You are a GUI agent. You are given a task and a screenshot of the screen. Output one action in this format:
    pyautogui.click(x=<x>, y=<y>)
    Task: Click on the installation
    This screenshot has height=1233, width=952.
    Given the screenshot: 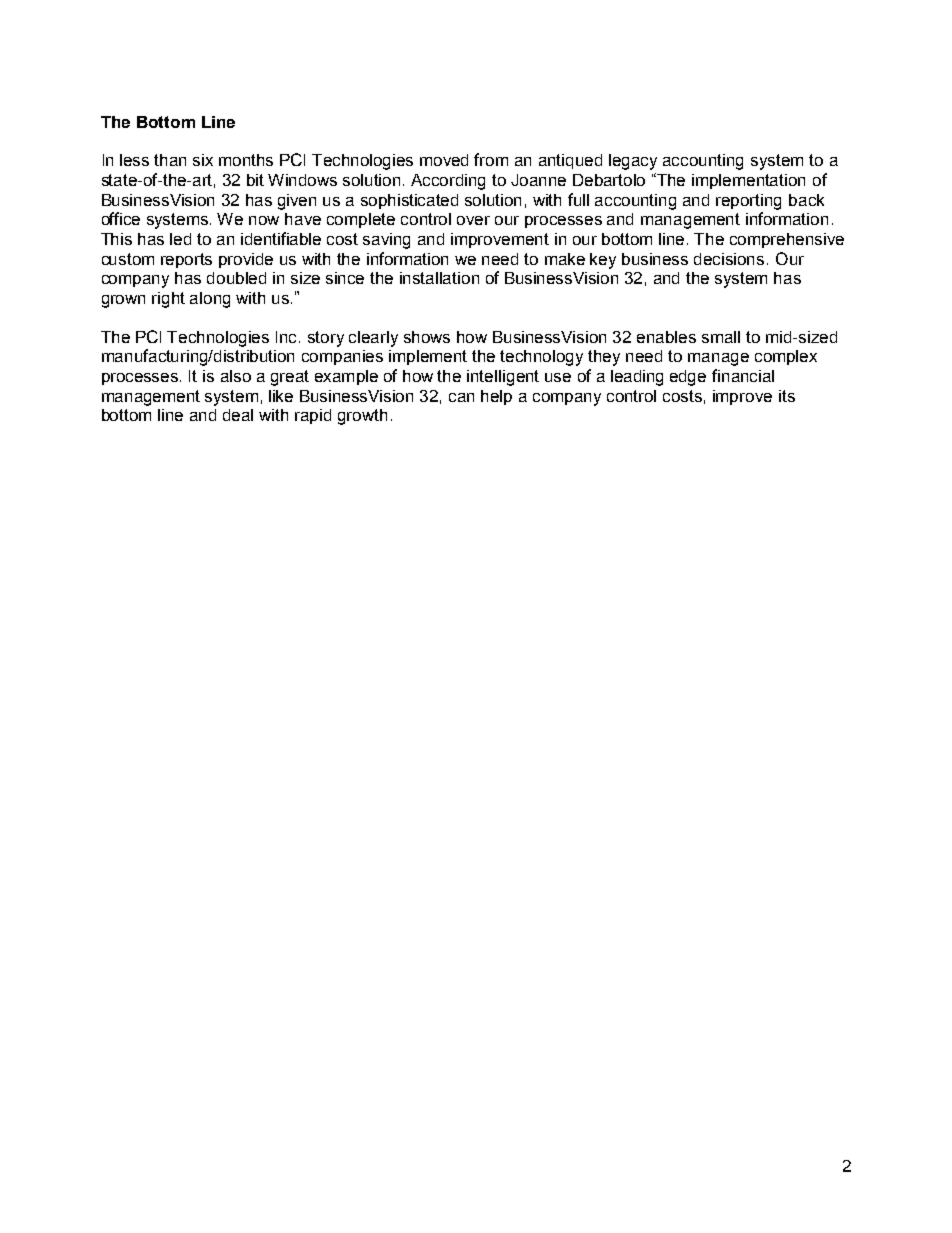 What is the action you would take?
    pyautogui.click(x=439, y=278)
